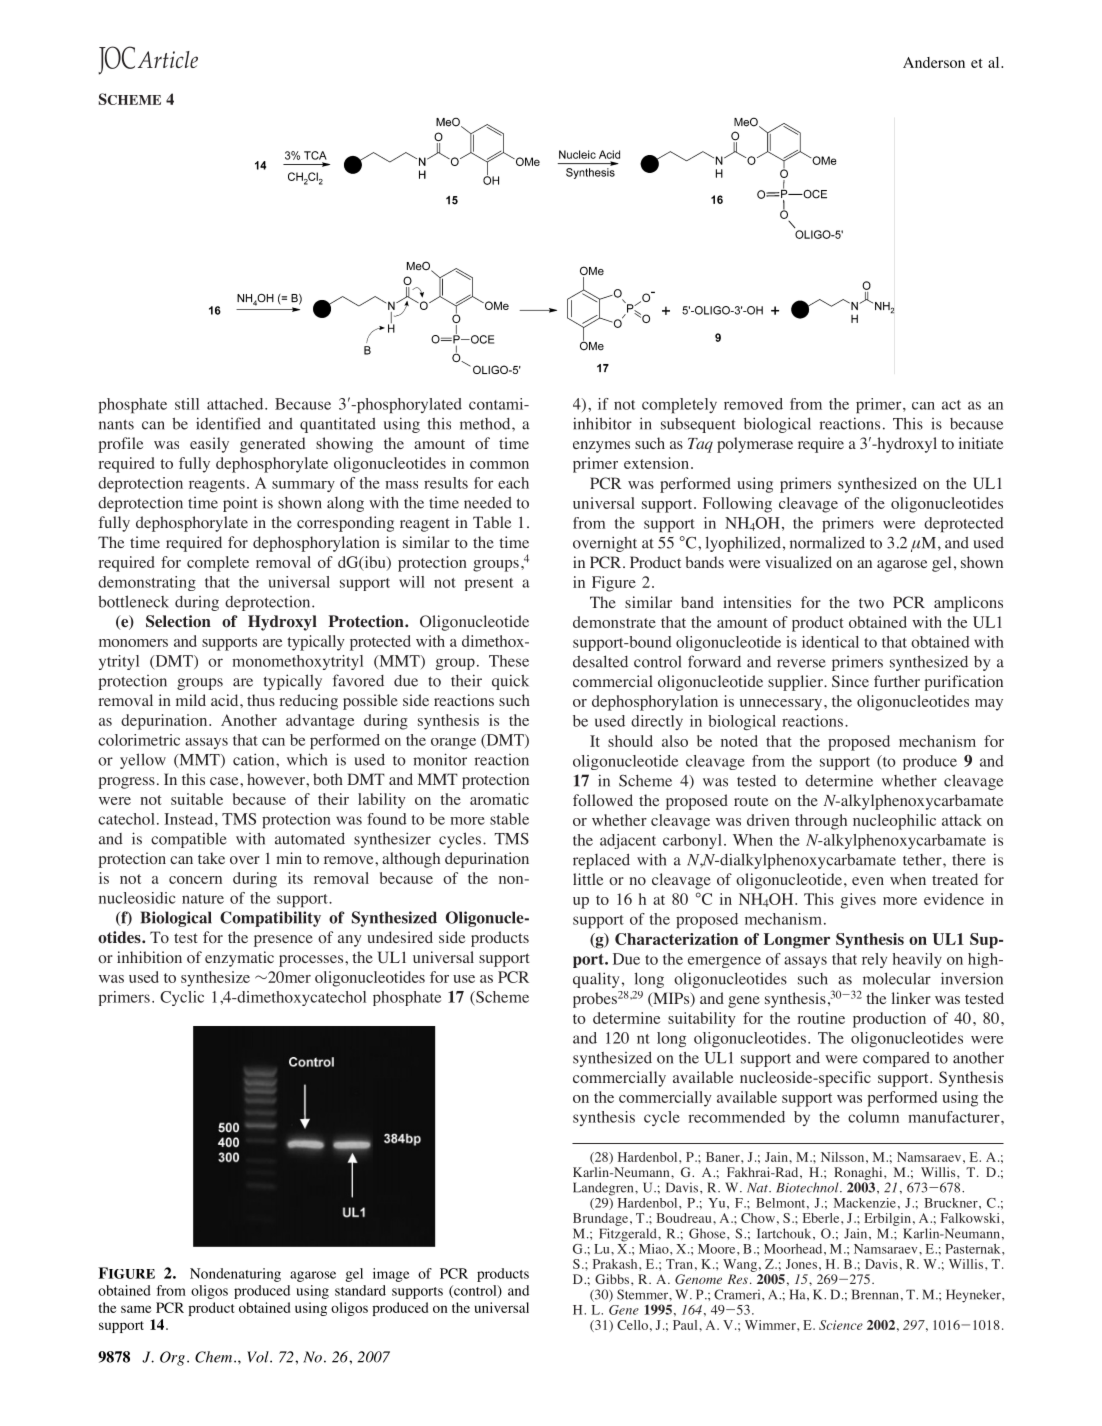 The image size is (1102, 1426). Describe the element at coordinates (755, 445) in the screenshot. I see `polymerase` at that location.
